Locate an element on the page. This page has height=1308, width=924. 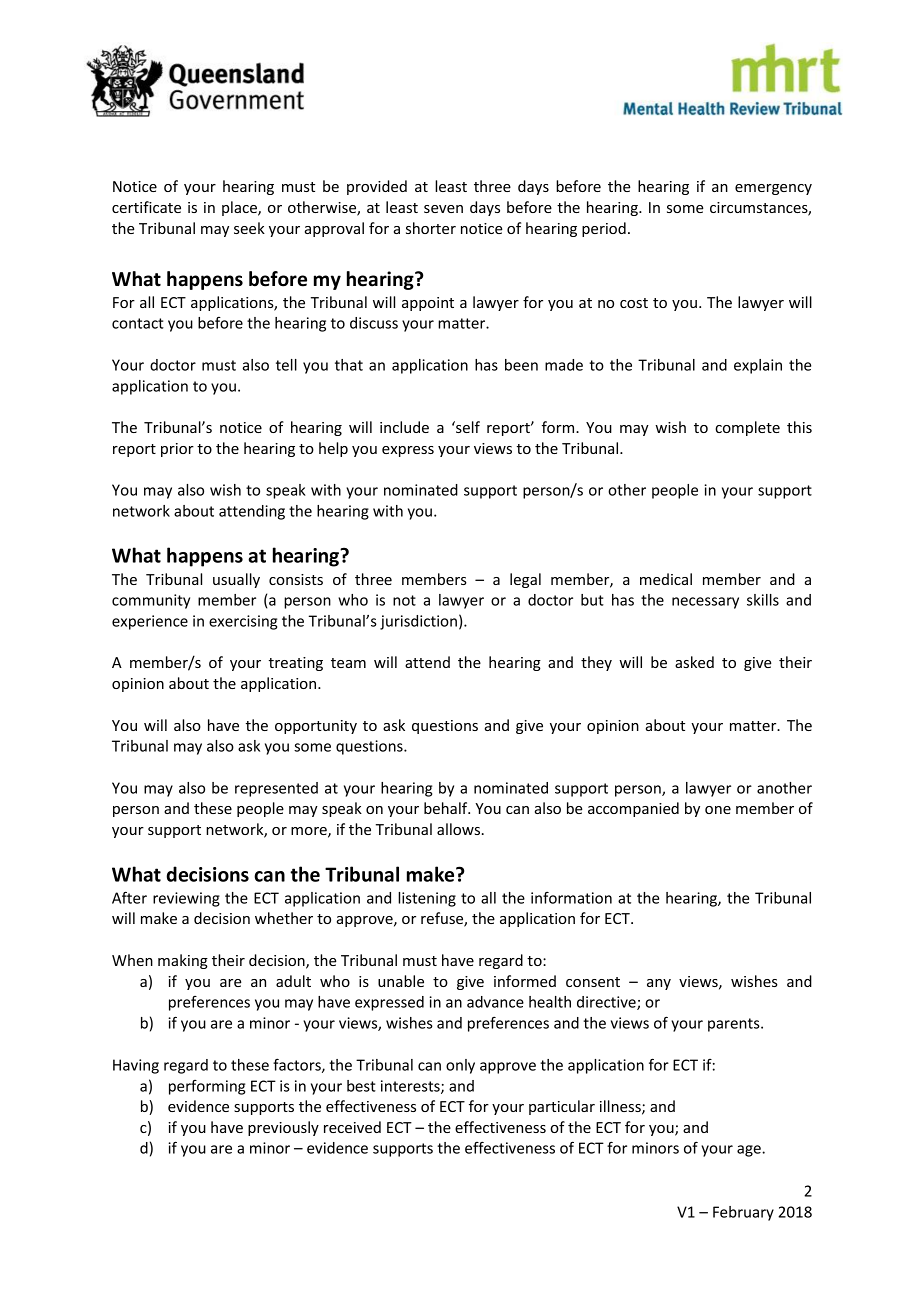
previously is located at coordinates (283, 1128).
